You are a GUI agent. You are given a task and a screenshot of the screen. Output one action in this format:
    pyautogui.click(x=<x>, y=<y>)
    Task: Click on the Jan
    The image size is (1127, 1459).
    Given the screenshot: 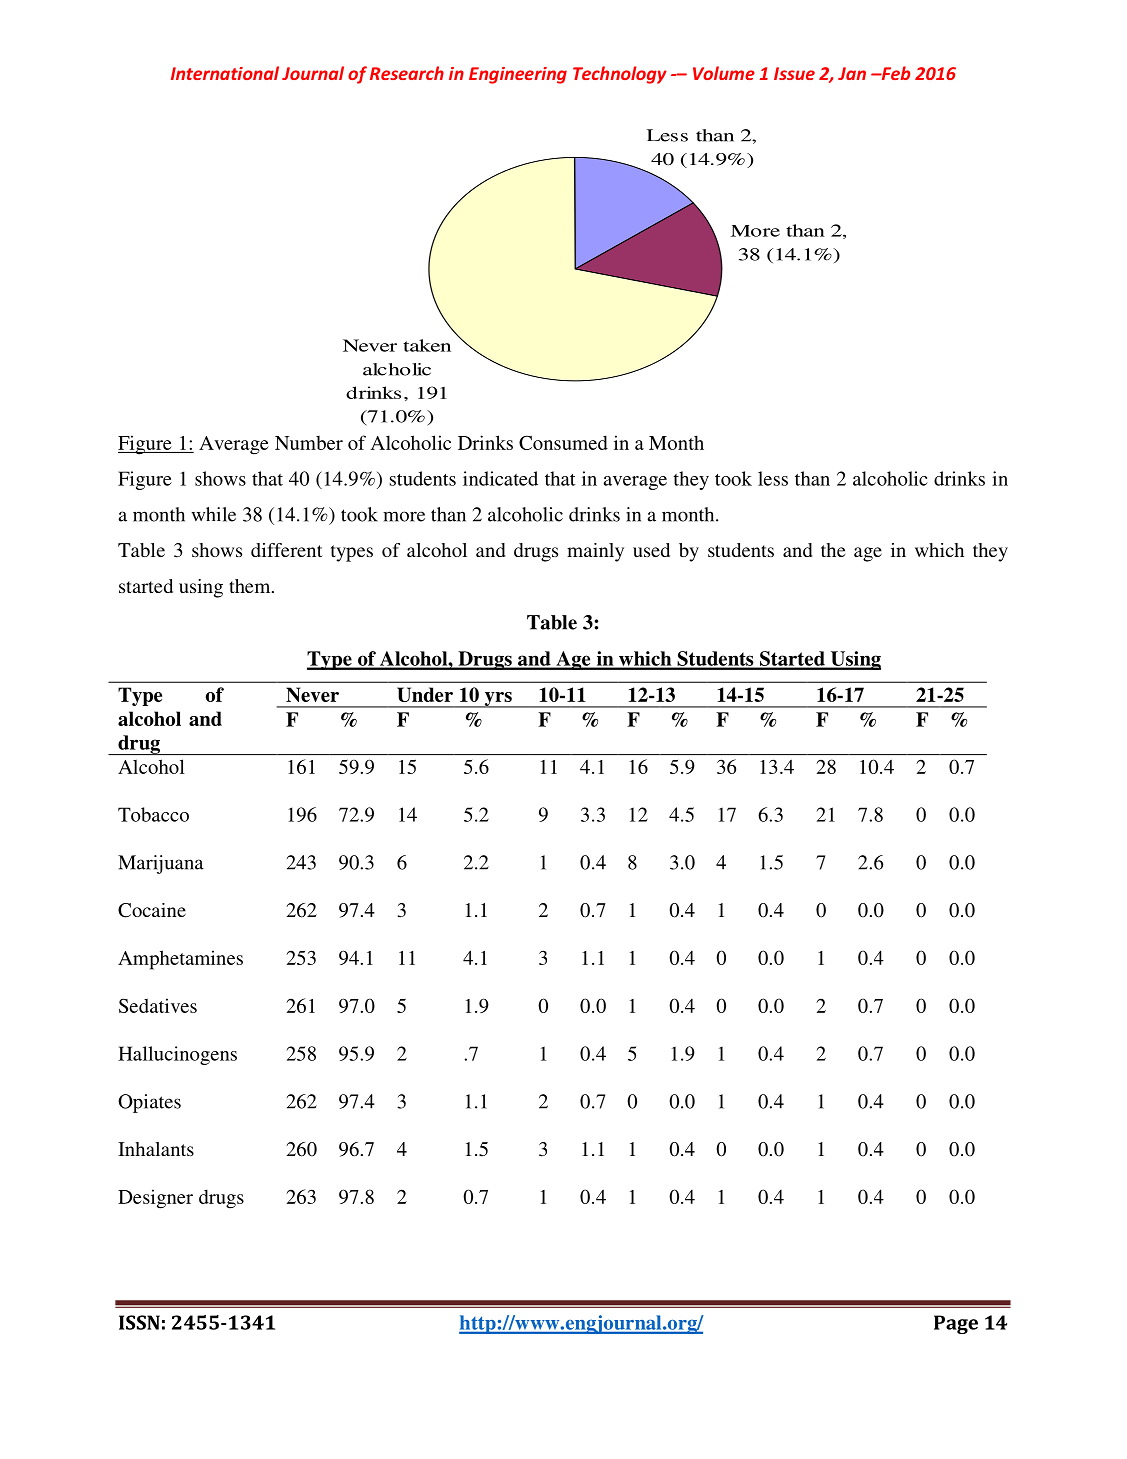 What is the action you would take?
    pyautogui.click(x=852, y=73)
